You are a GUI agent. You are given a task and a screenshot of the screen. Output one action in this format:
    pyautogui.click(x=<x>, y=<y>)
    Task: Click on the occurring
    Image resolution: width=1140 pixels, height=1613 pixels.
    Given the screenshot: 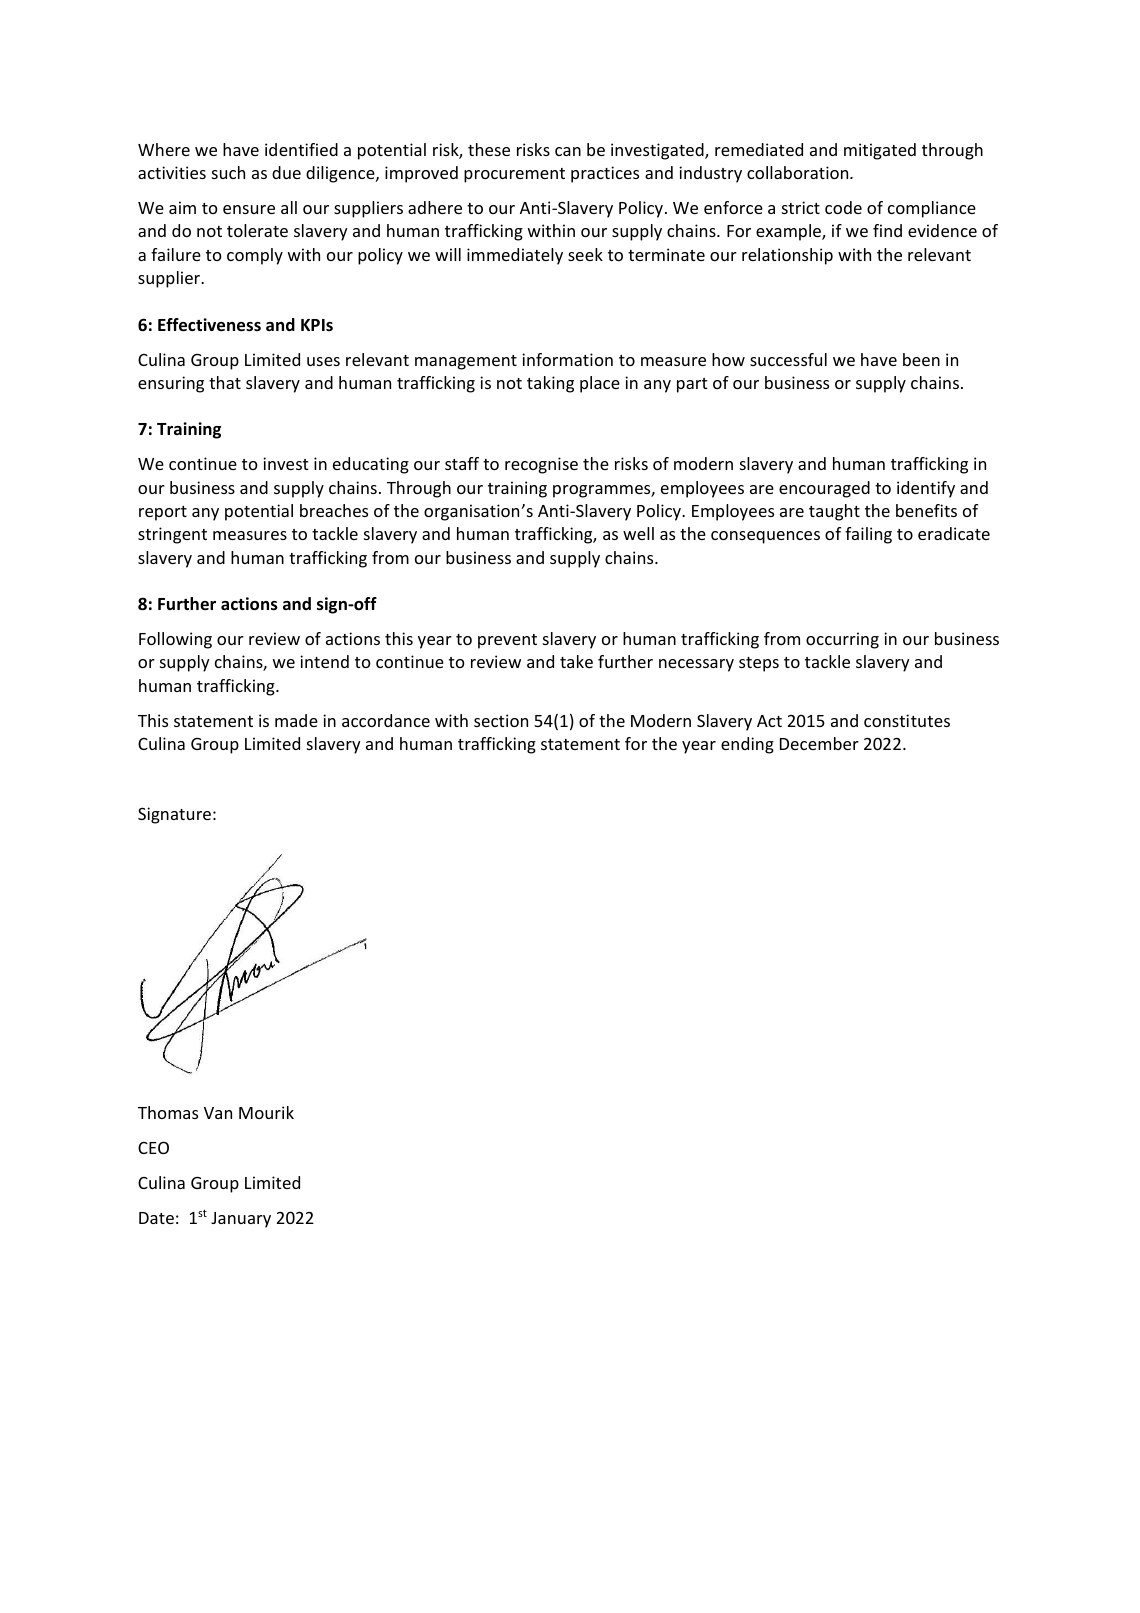 What is the action you would take?
    pyautogui.click(x=842, y=640)
